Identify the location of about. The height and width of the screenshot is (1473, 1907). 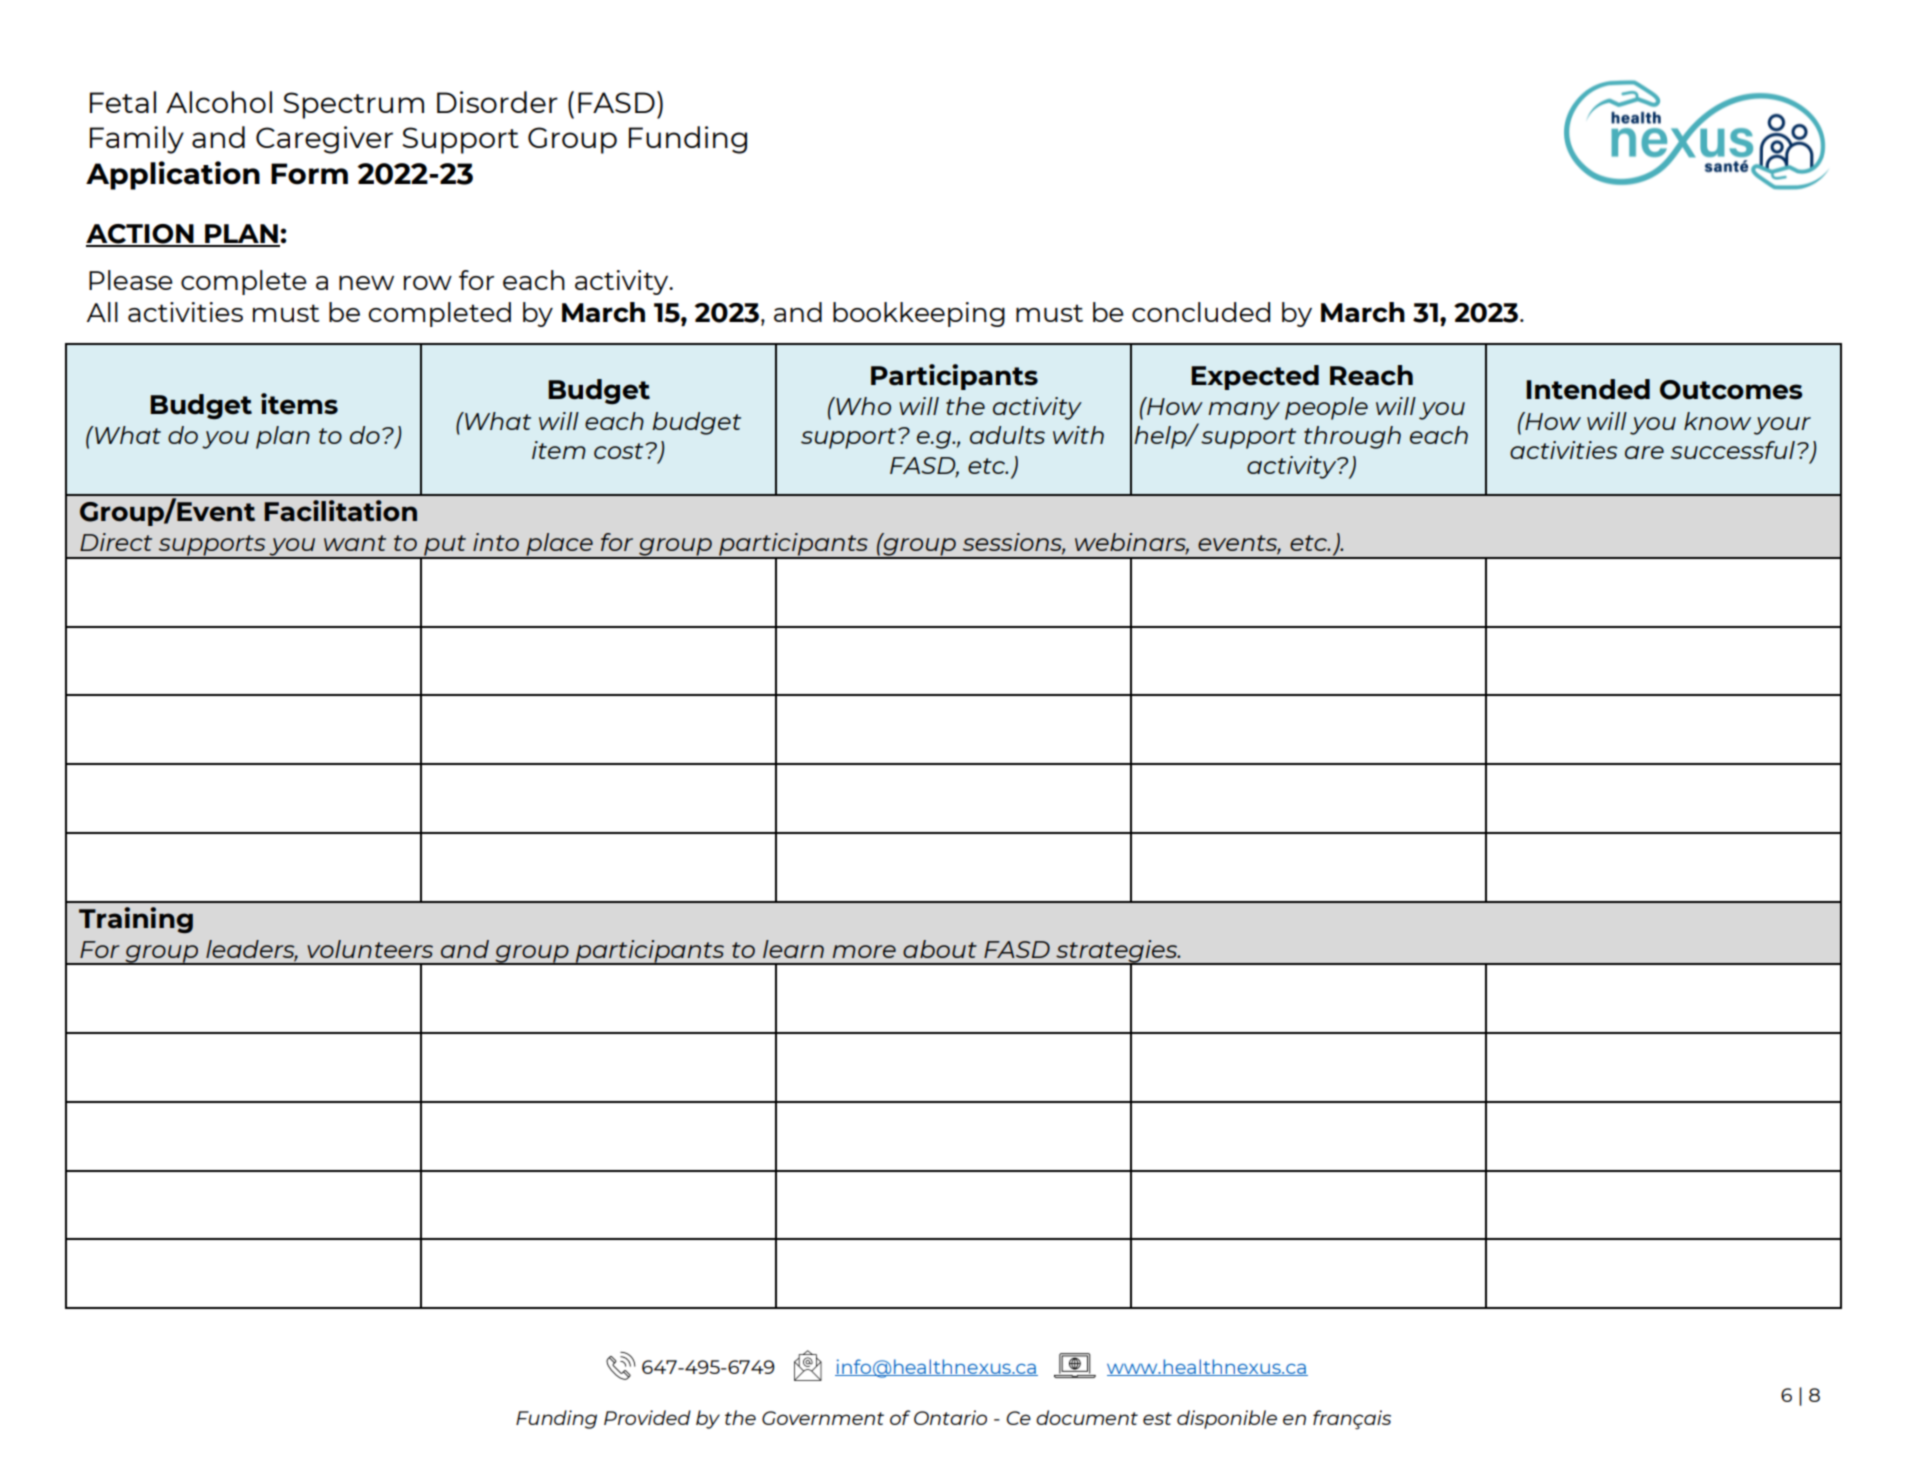
(940, 949).
